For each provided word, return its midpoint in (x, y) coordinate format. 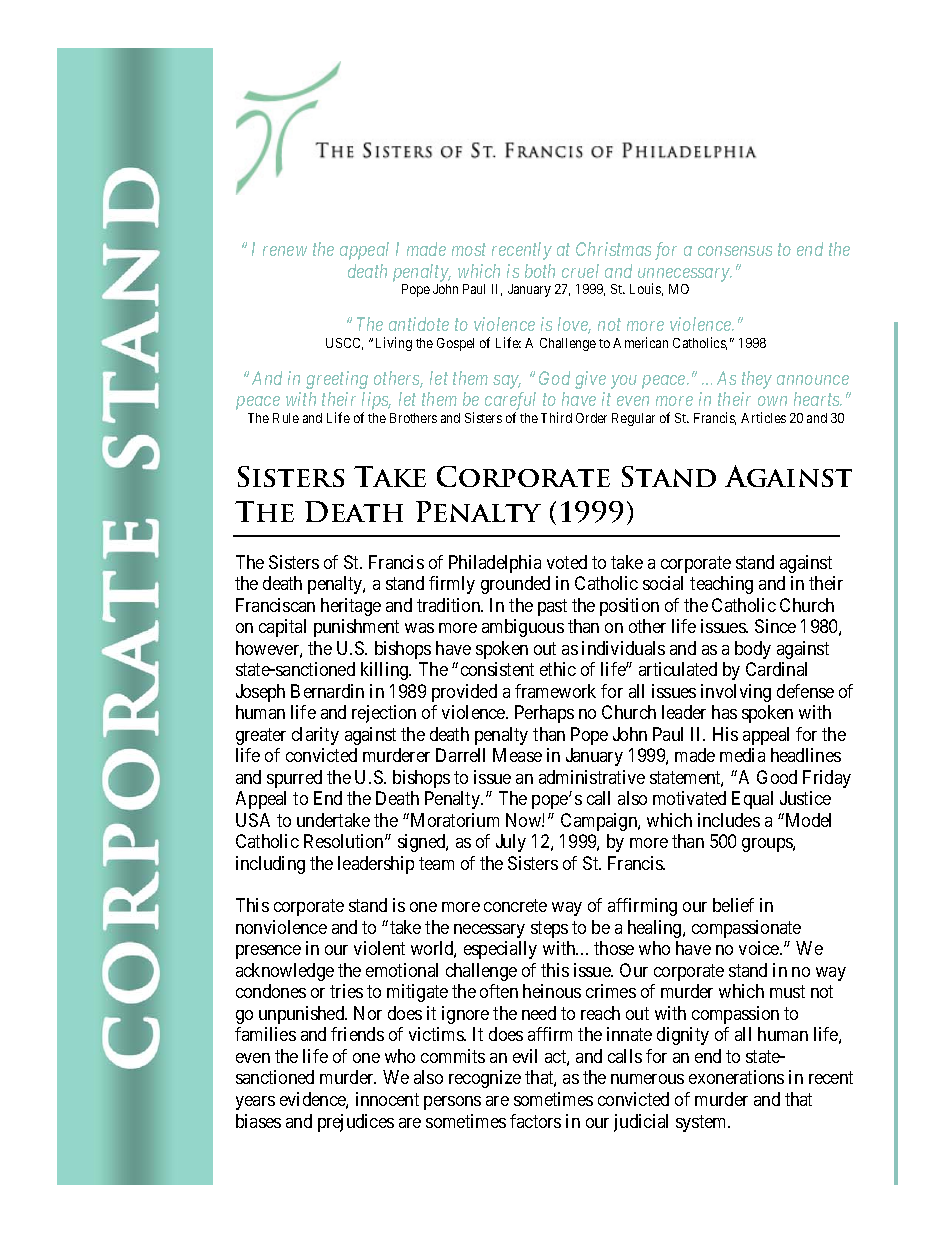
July (511, 843)
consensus (735, 251)
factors (535, 1121)
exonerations (736, 1077)
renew (285, 251)
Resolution (345, 841)
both (540, 271)
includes (729, 820)
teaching (721, 585)
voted (567, 562)
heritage (351, 607)
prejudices (356, 1123)
